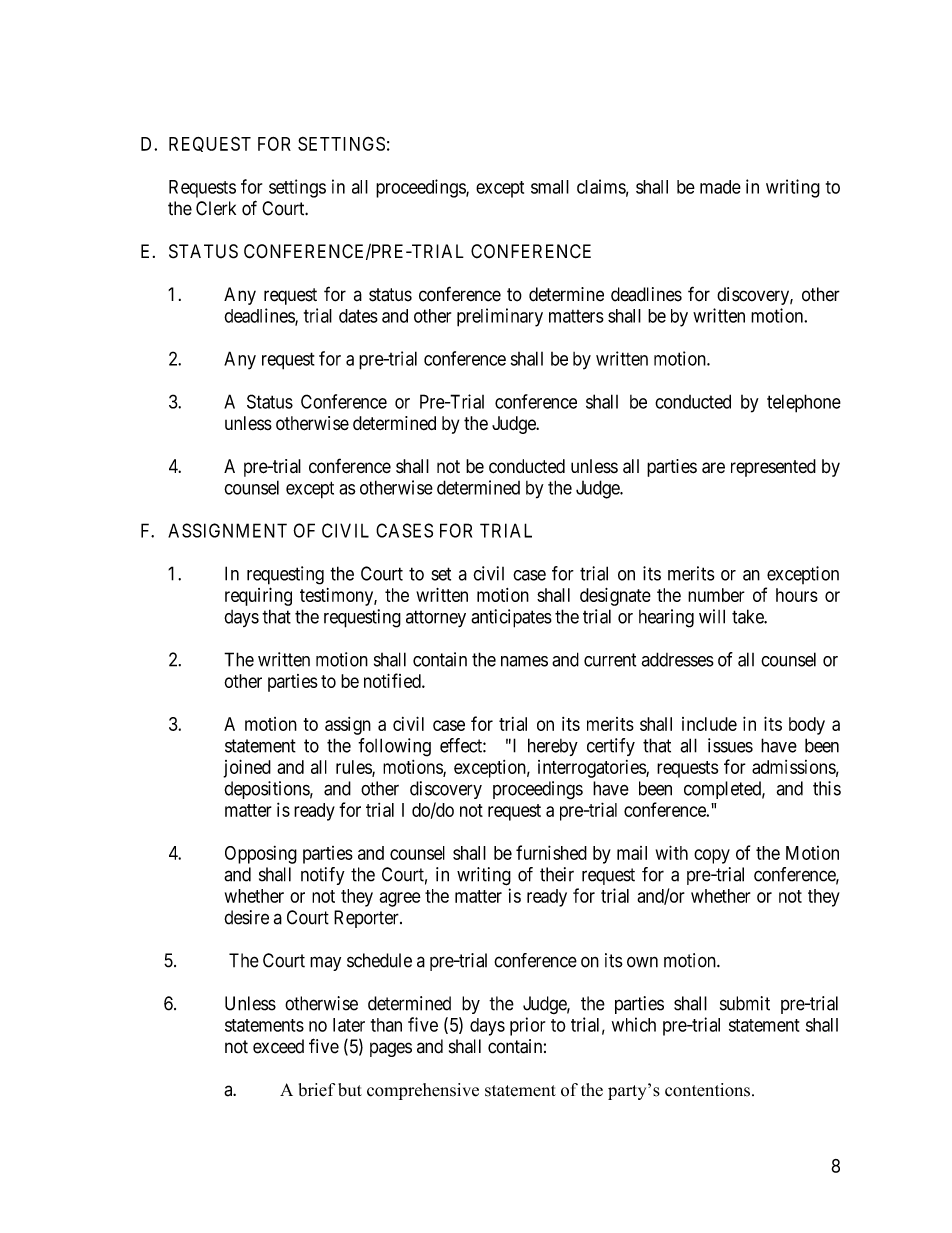 This screenshot has width=952, height=1233. I want to click on take, so click(748, 616).
